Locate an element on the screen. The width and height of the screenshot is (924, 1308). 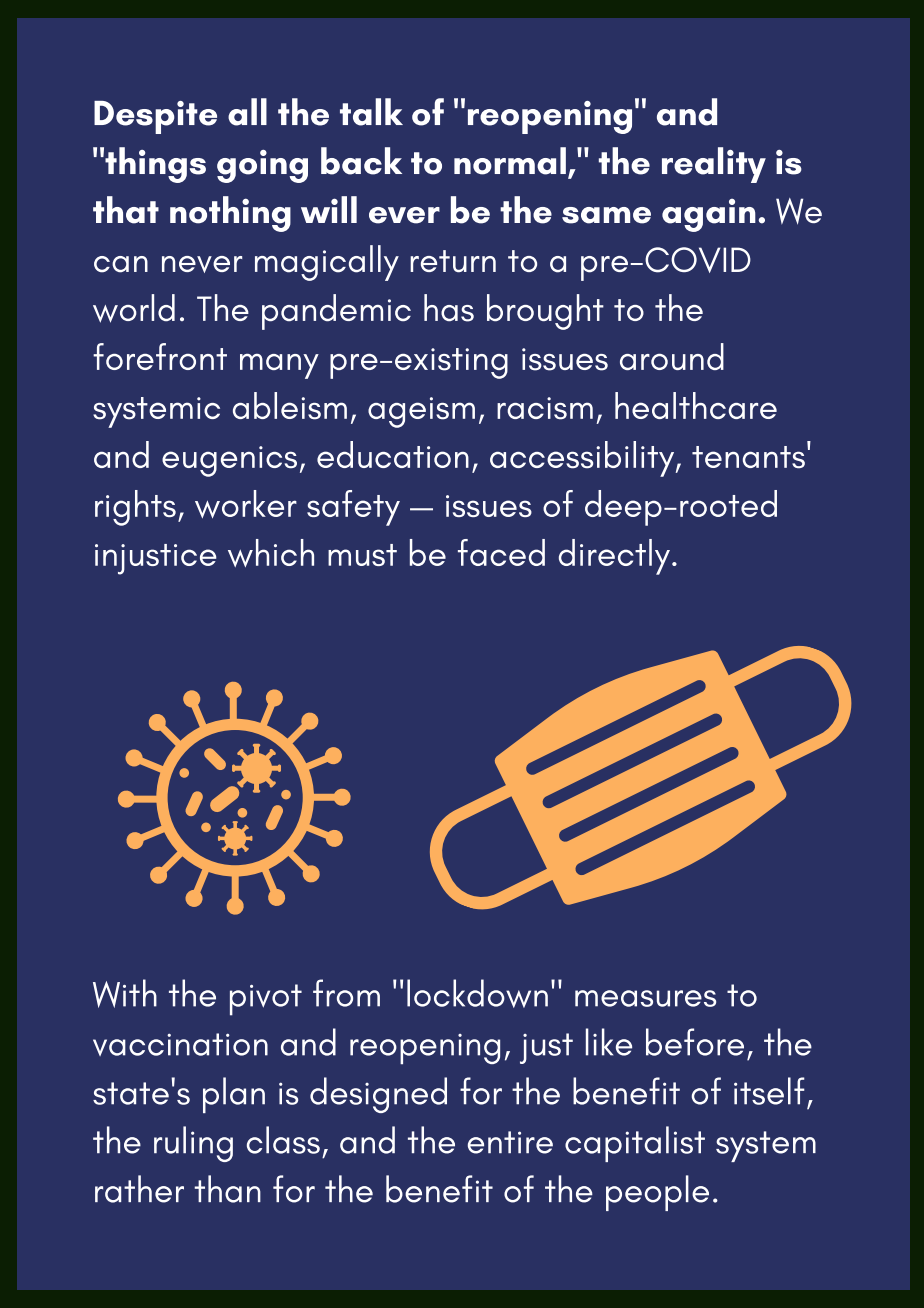
ruling is located at coordinates (193, 1144).
